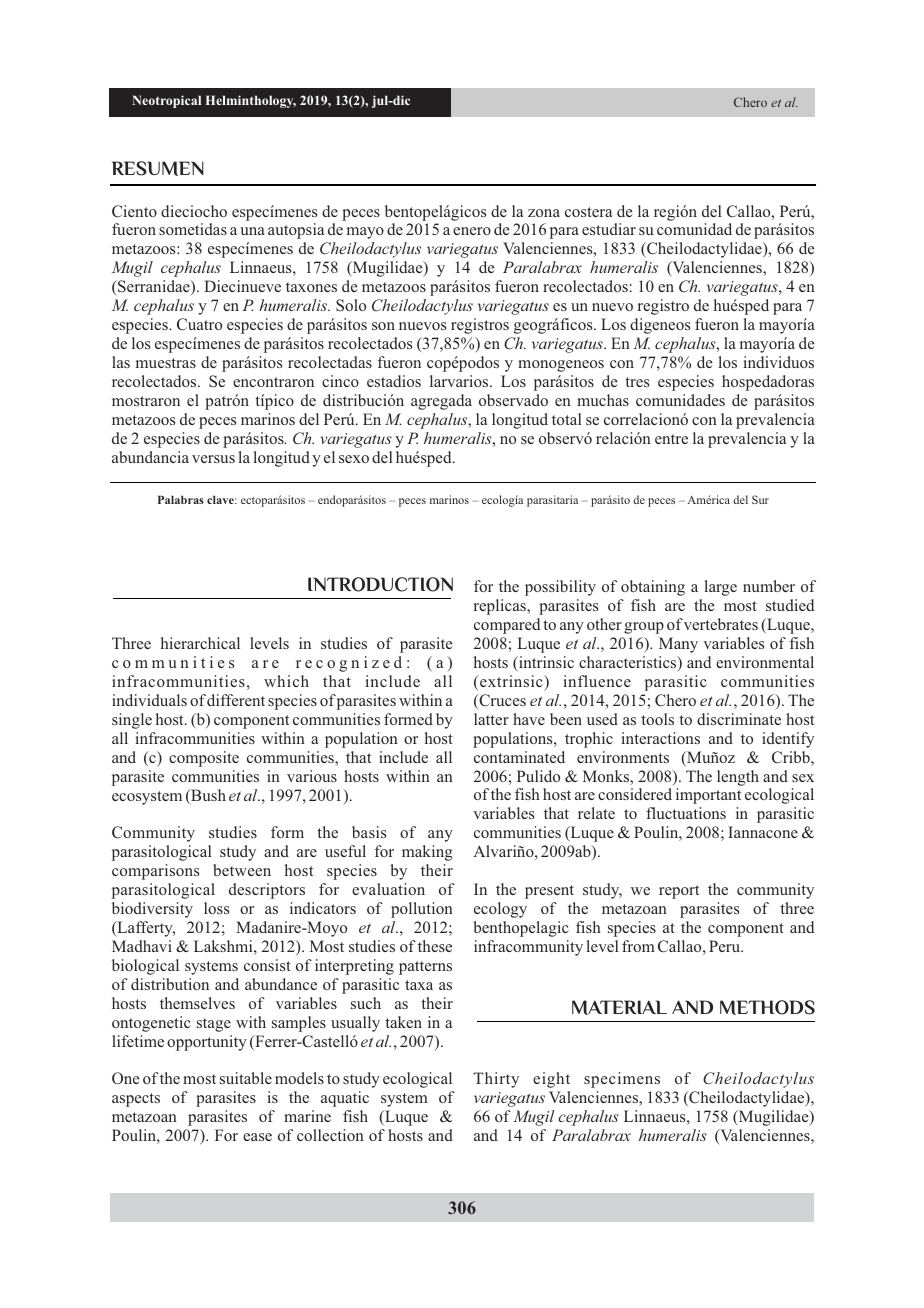  What do you see at coordinates (246, 1078) in the image?
I see `suitable` at bounding box center [246, 1078].
